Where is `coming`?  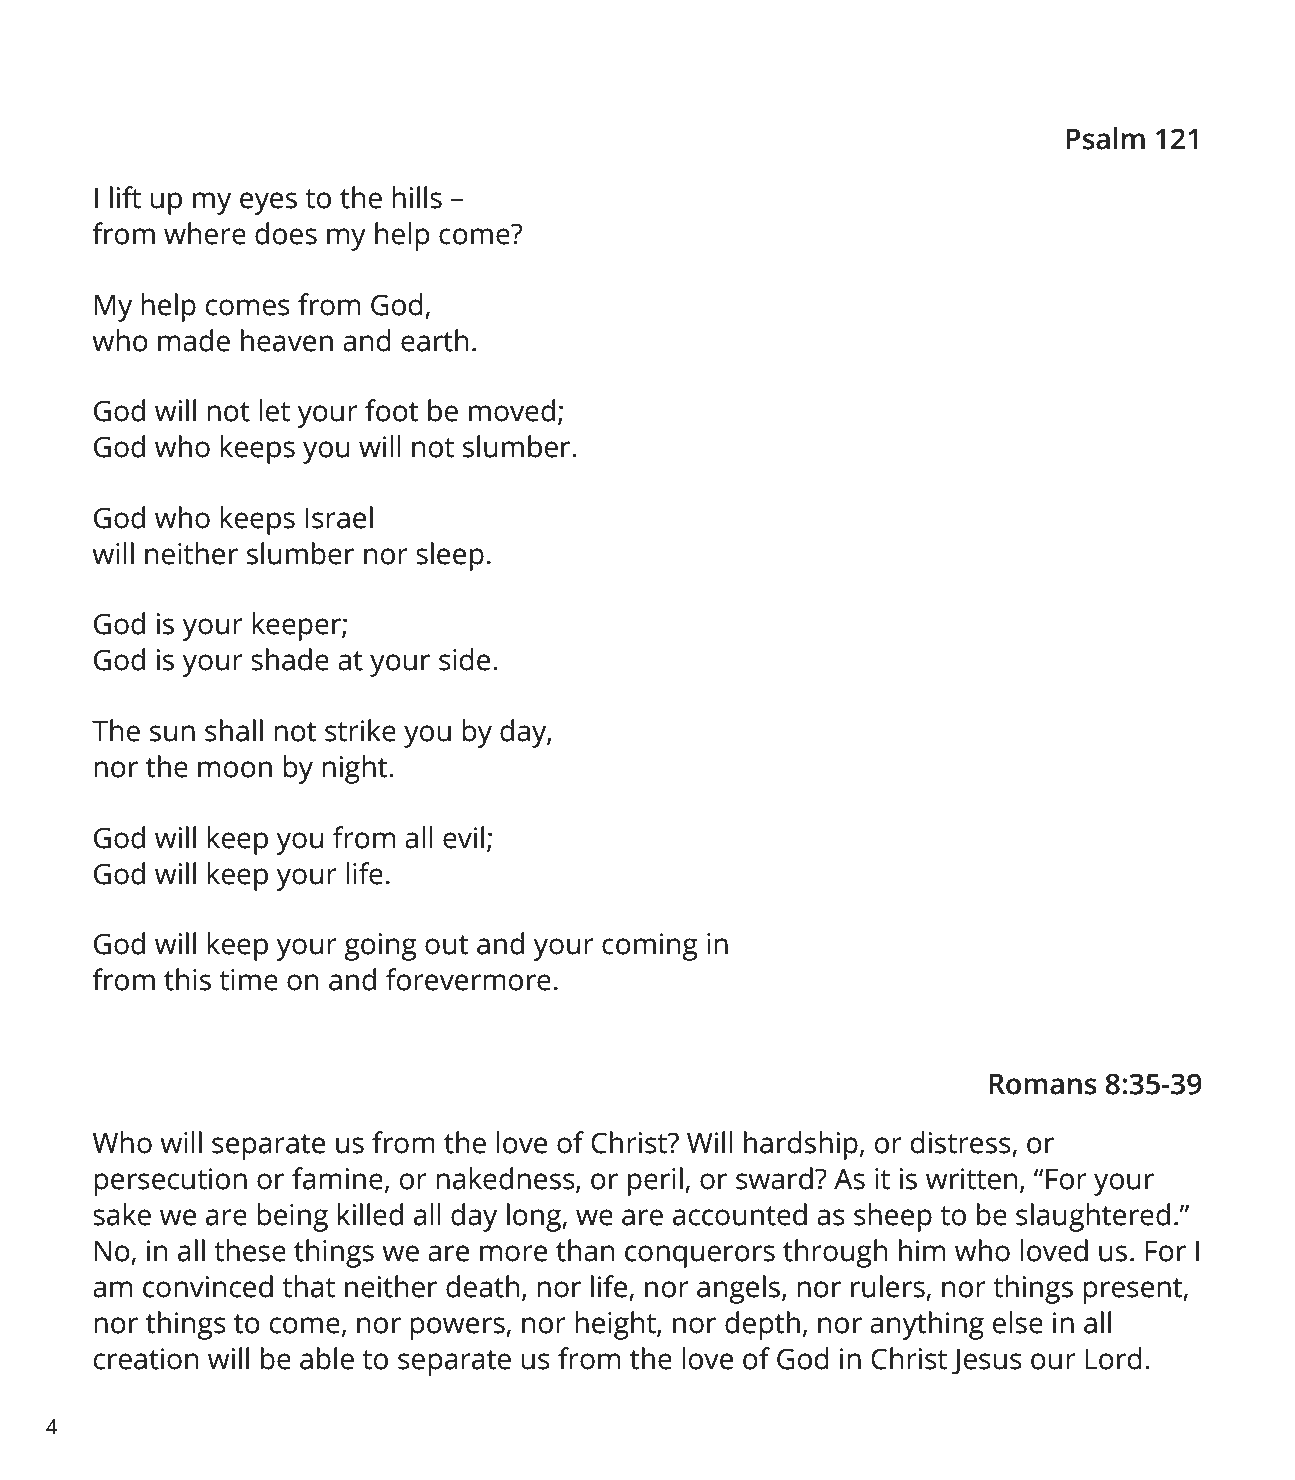 coming is located at coordinates (650, 947).
